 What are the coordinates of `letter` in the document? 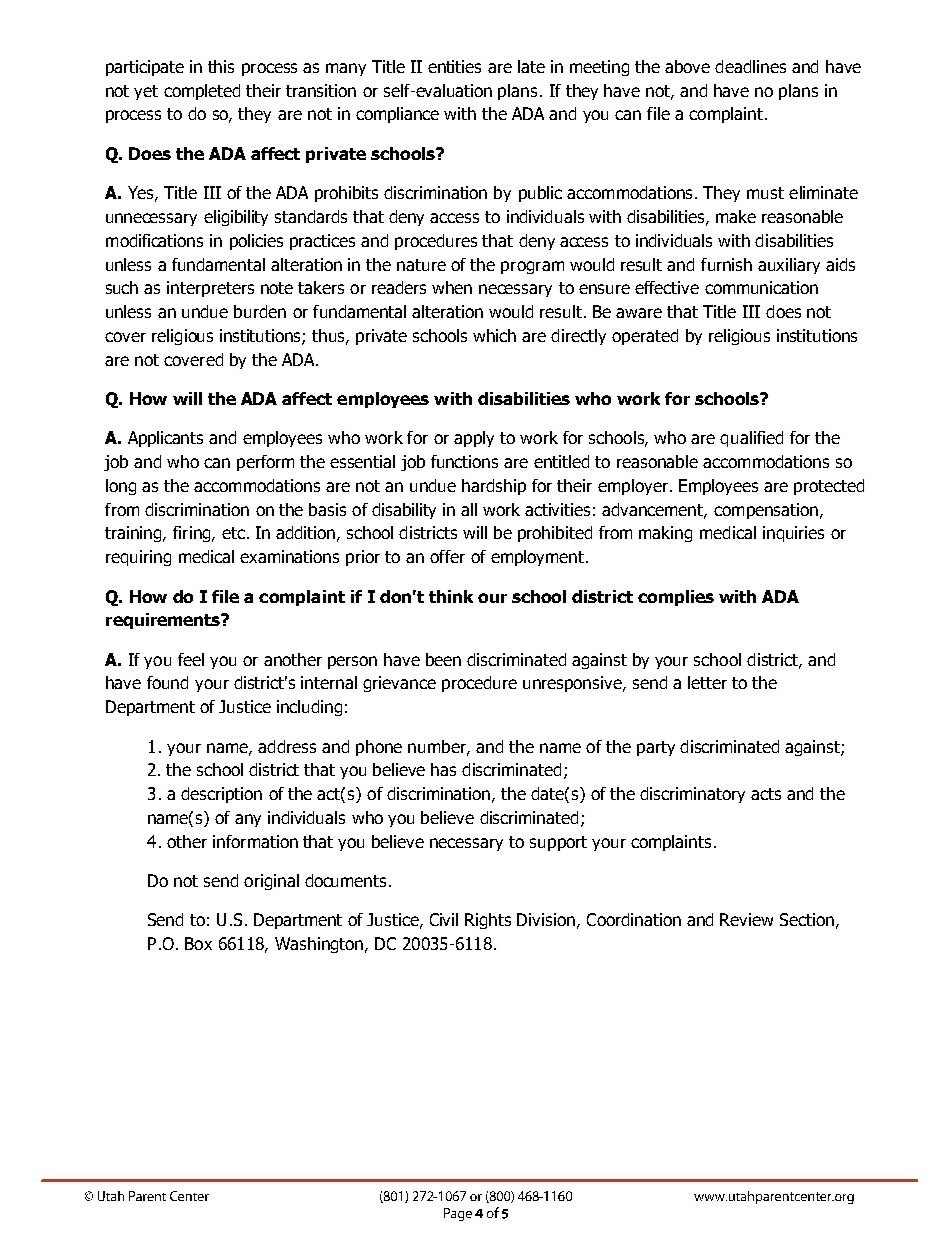 It's located at (707, 682).
